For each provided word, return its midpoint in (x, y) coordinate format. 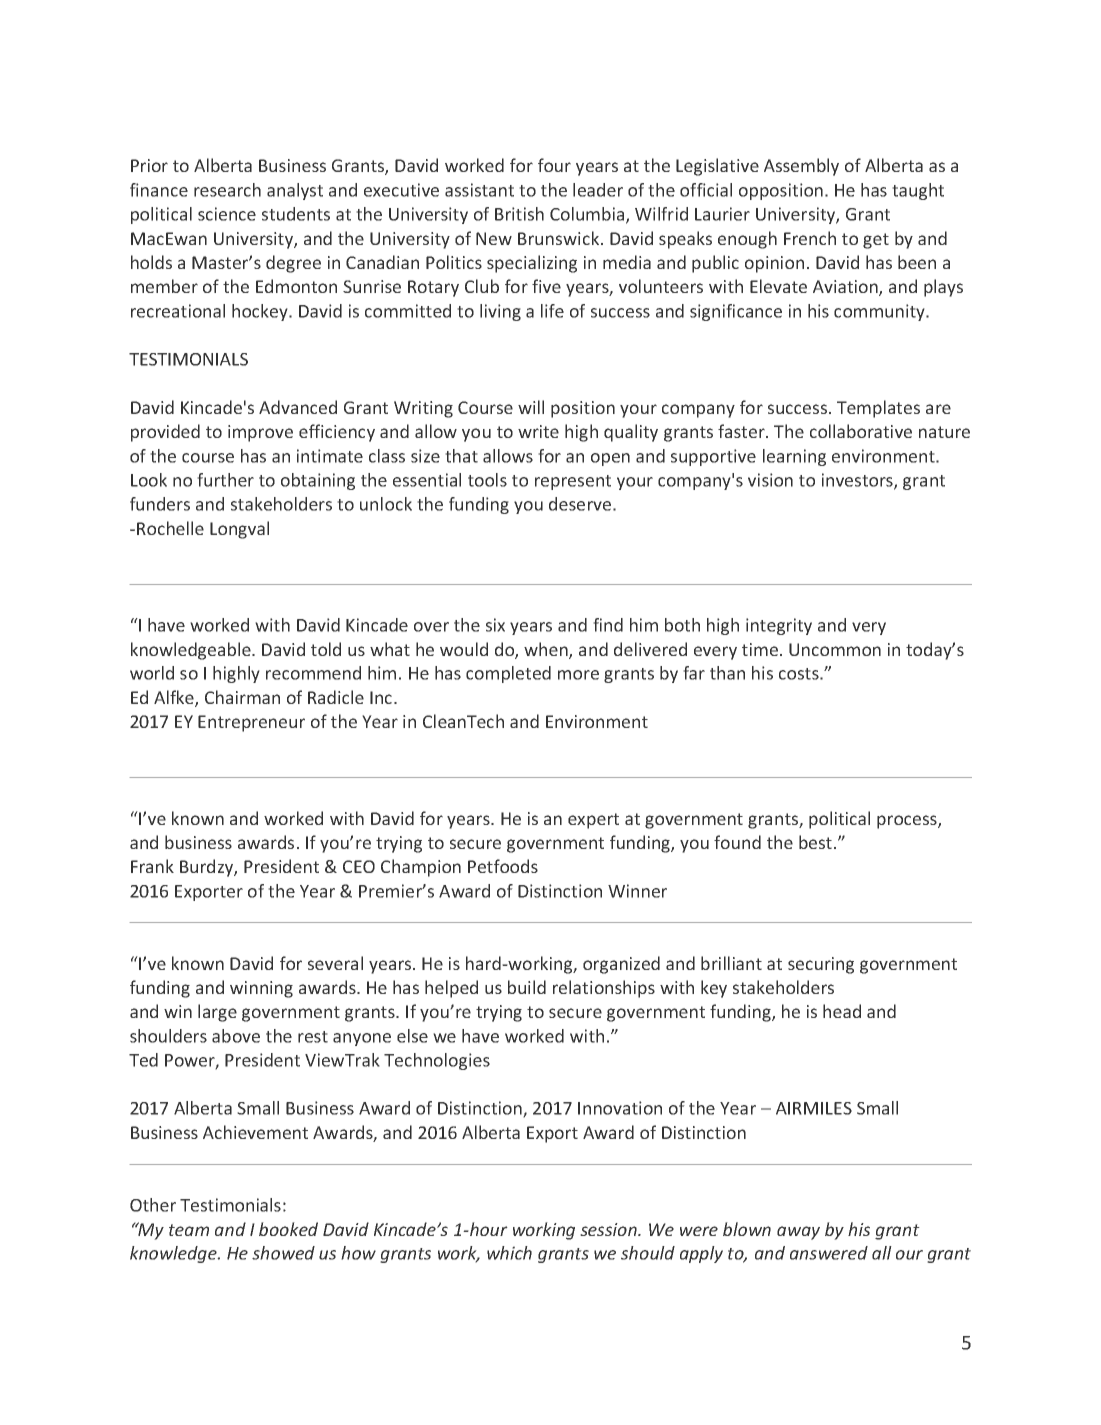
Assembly (801, 167)
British (519, 214)
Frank (152, 866)
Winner (637, 891)
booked (288, 1229)
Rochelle (170, 528)
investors (858, 481)
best (815, 842)
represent (573, 482)
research (227, 190)
